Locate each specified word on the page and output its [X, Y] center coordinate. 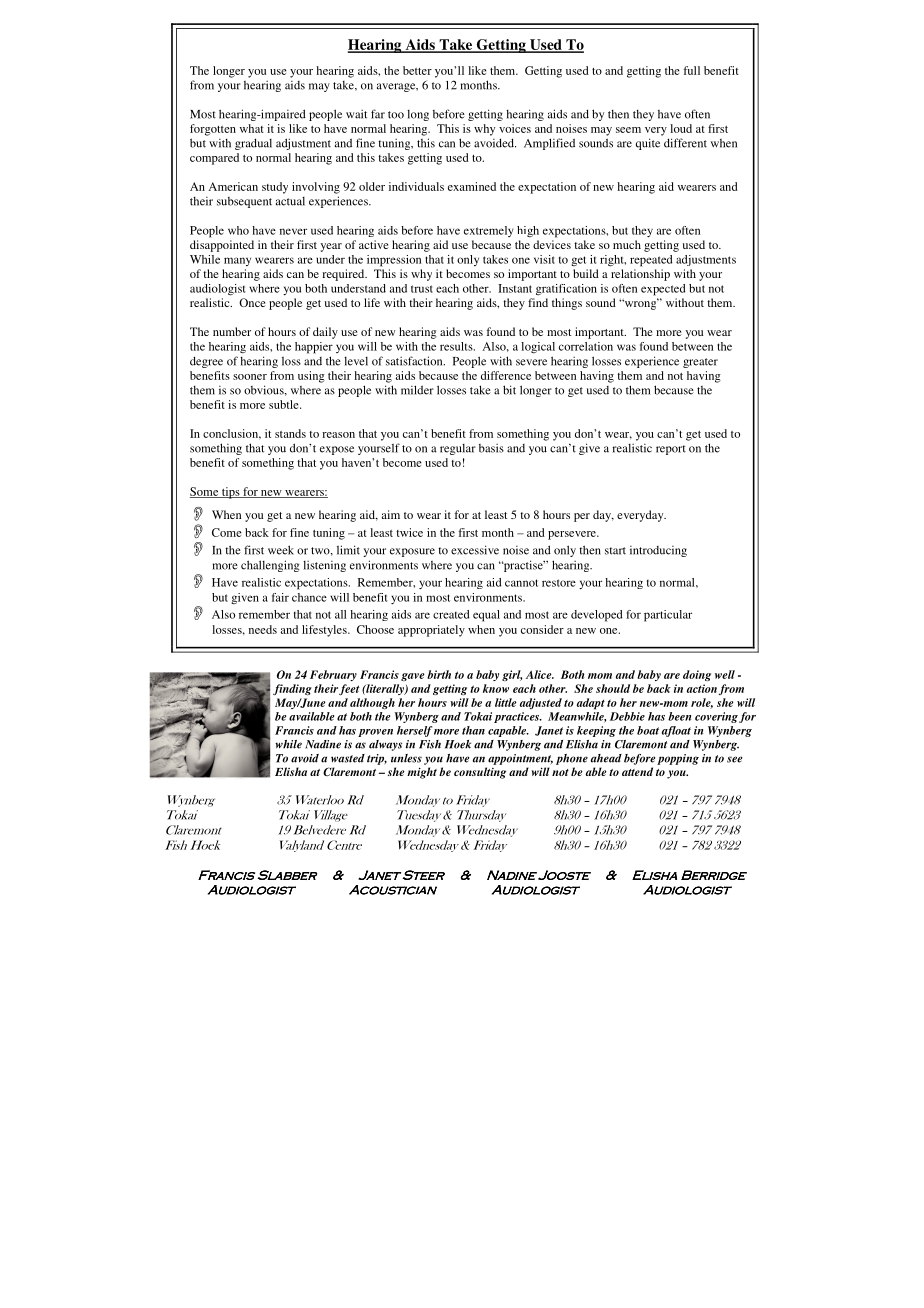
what [252, 128]
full [692, 70]
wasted [348, 758]
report [671, 450]
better [417, 70]
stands [290, 433]
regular [458, 449]
